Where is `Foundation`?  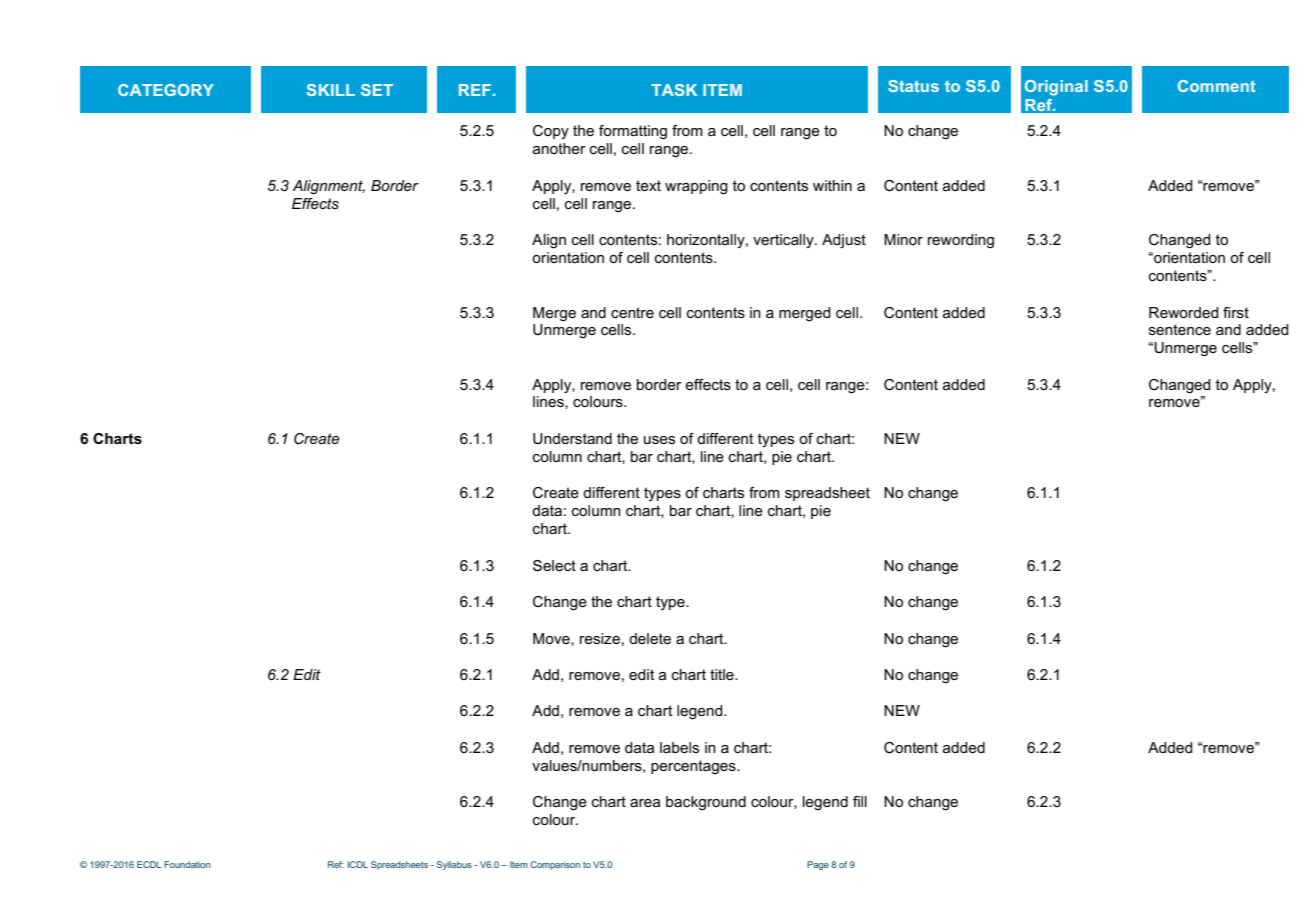 Foundation is located at coordinates (187, 864).
